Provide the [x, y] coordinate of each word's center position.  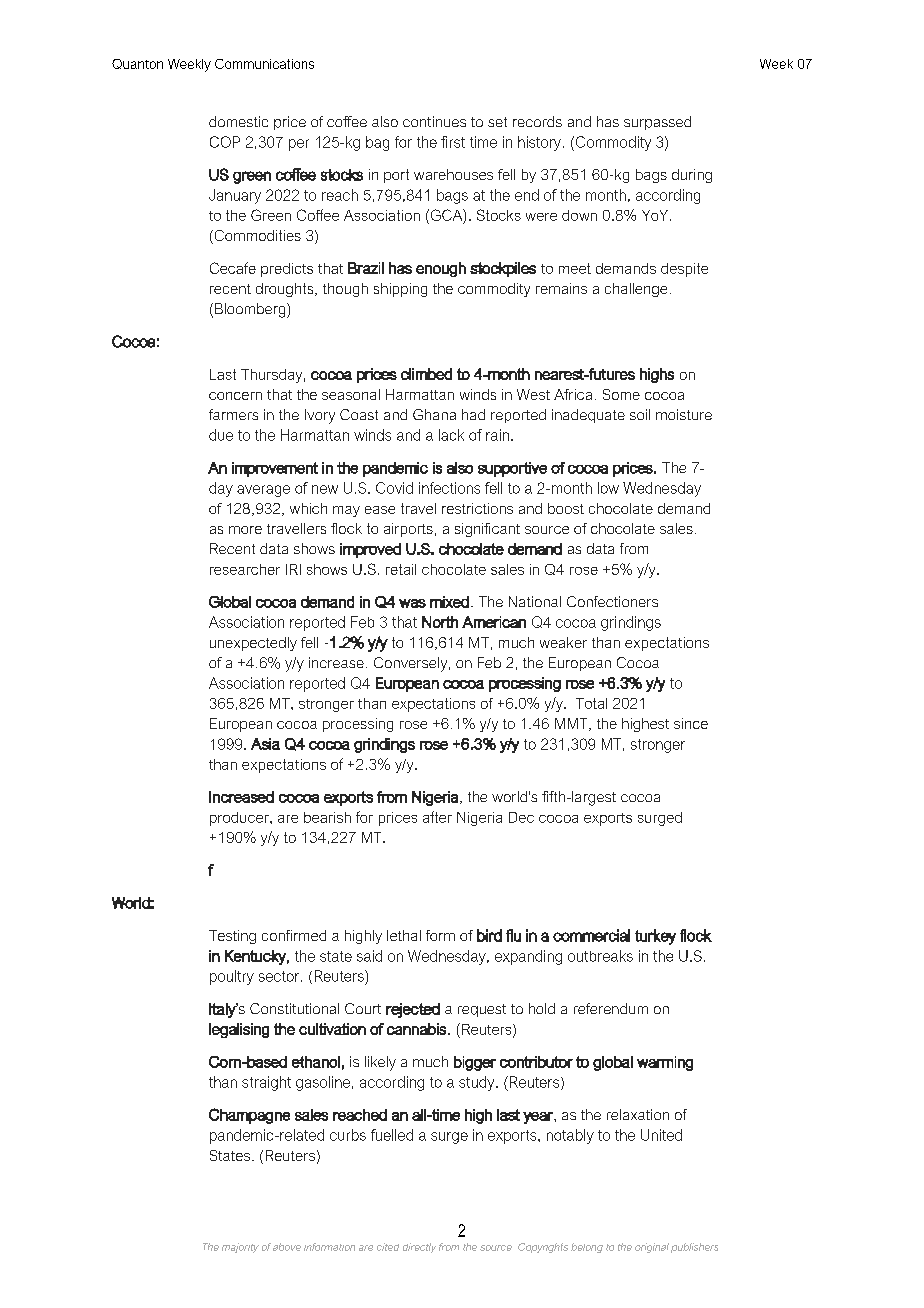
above [287, 1247]
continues [434, 121]
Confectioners [612, 601]
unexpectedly [253, 644]
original [652, 1248]
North [440, 622]
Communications [264, 64]
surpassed [657, 123]
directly [419, 1248]
